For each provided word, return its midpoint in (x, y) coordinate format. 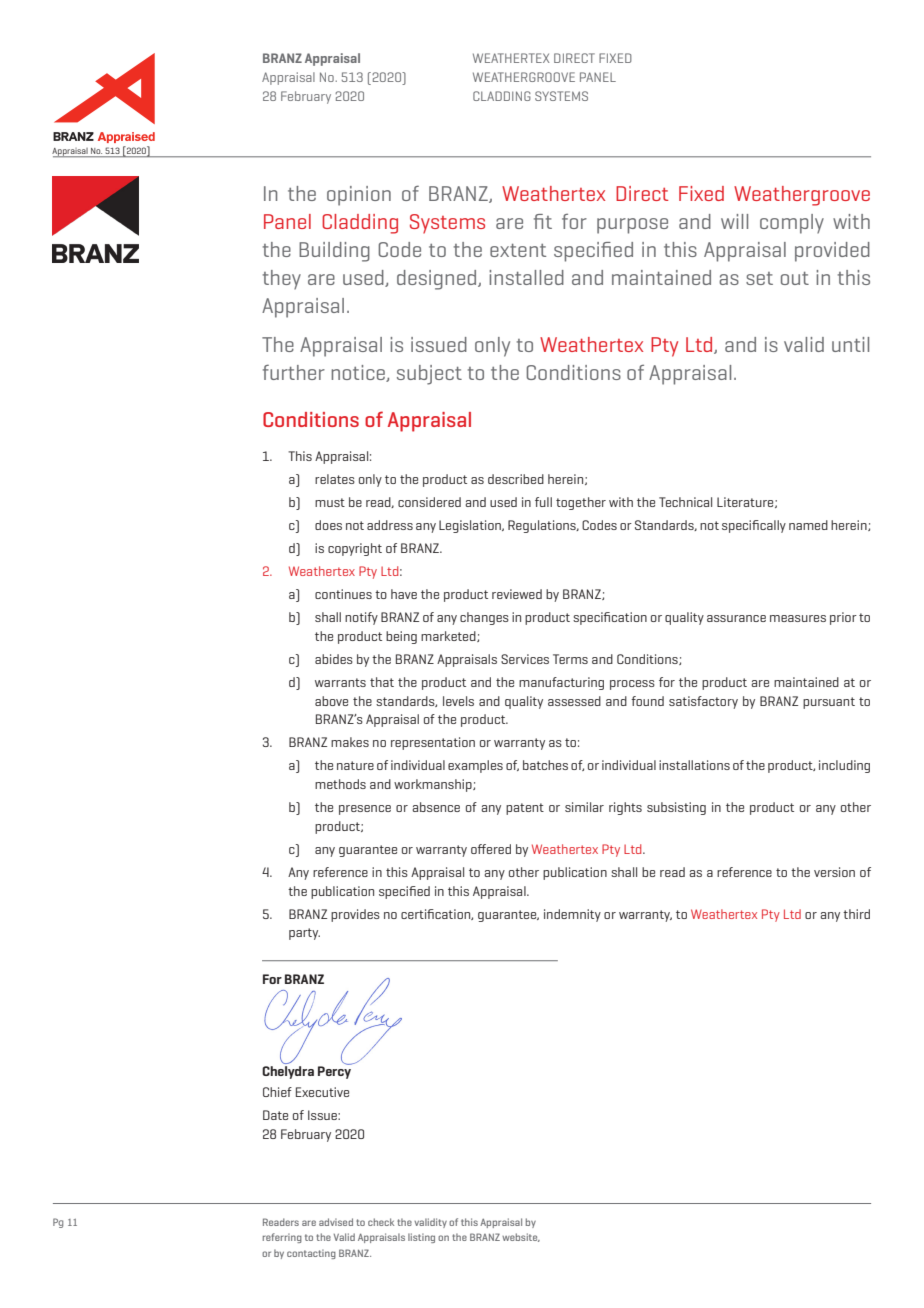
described (516, 479)
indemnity (572, 915)
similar (584, 807)
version (834, 872)
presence (365, 810)
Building (334, 252)
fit (543, 221)
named (808, 525)
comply (792, 224)
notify (361, 618)
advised (336, 1222)
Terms (570, 659)
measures (798, 618)
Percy (335, 1071)
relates (335, 479)
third (856, 914)
